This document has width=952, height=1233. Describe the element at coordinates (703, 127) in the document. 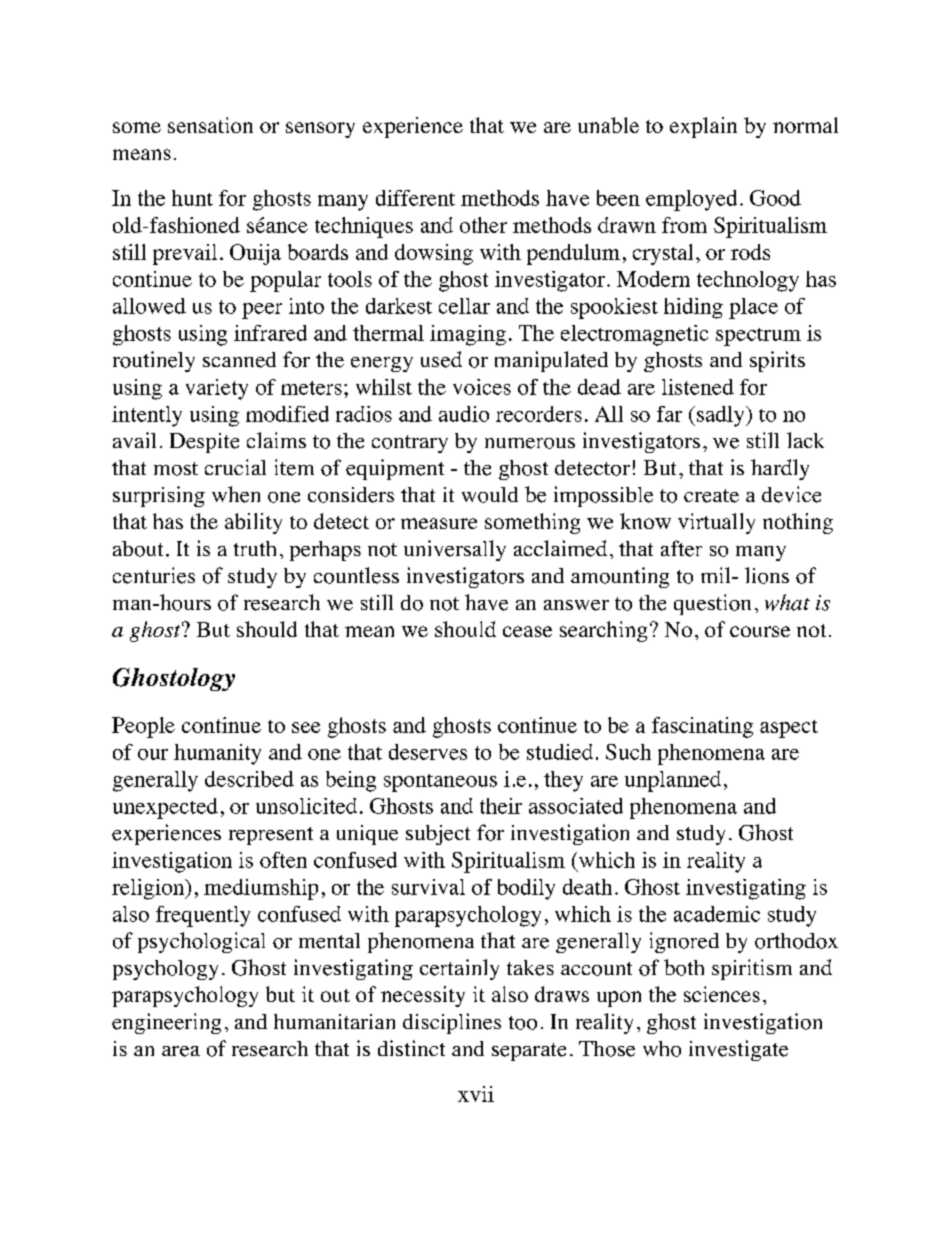

I see `explain` at that location.
